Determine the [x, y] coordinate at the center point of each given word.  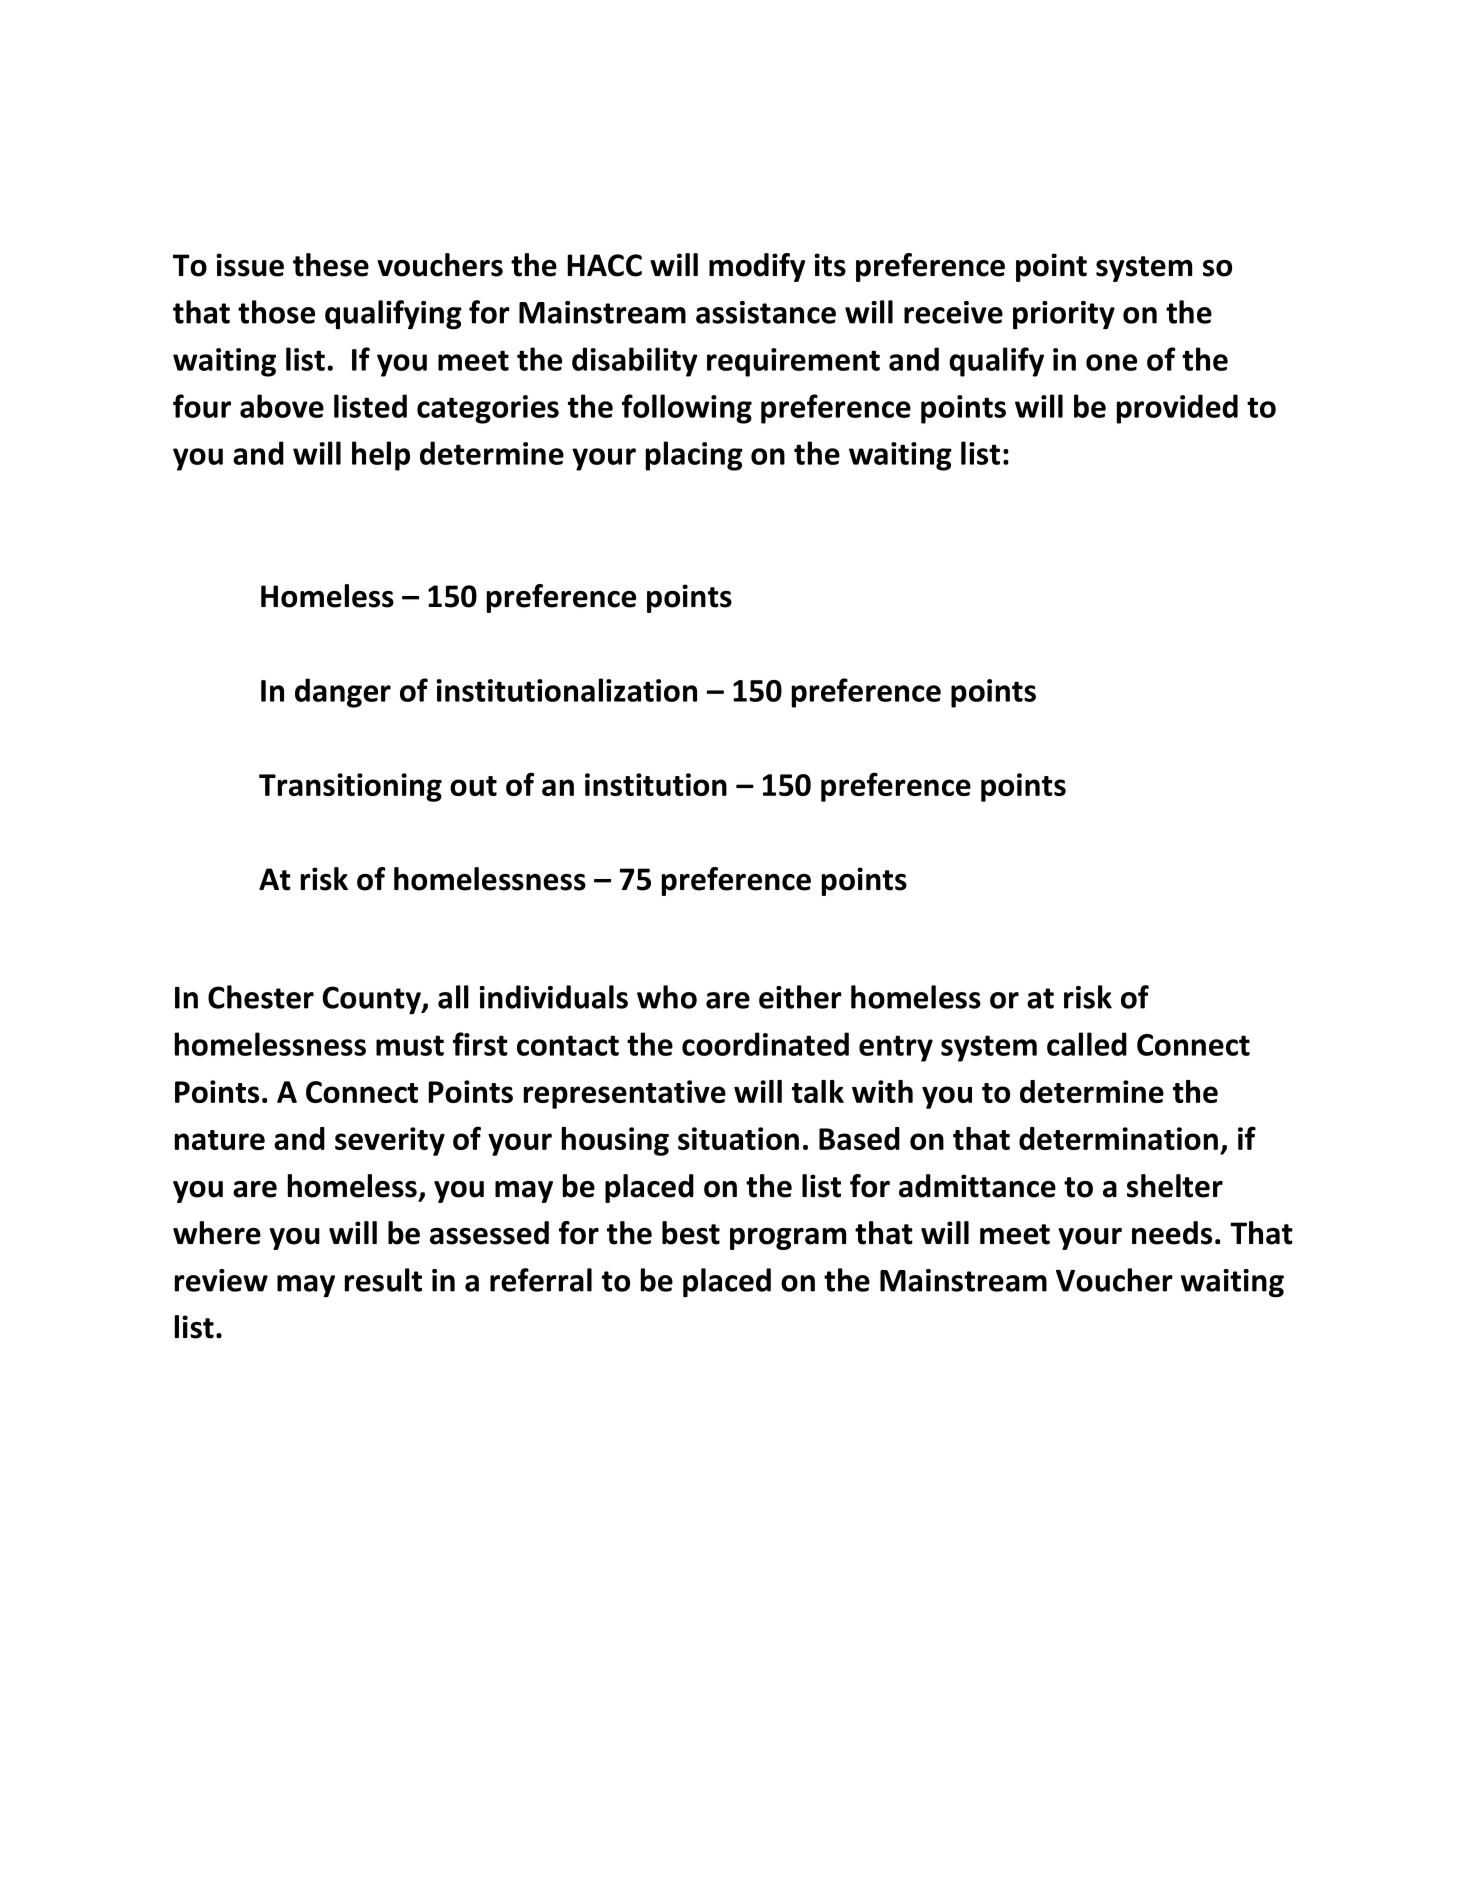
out [473, 786]
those [276, 312]
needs [1172, 1233]
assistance [766, 312]
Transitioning [350, 787]
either [800, 997]
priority [1064, 315]
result [383, 1280]
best [691, 1233]
